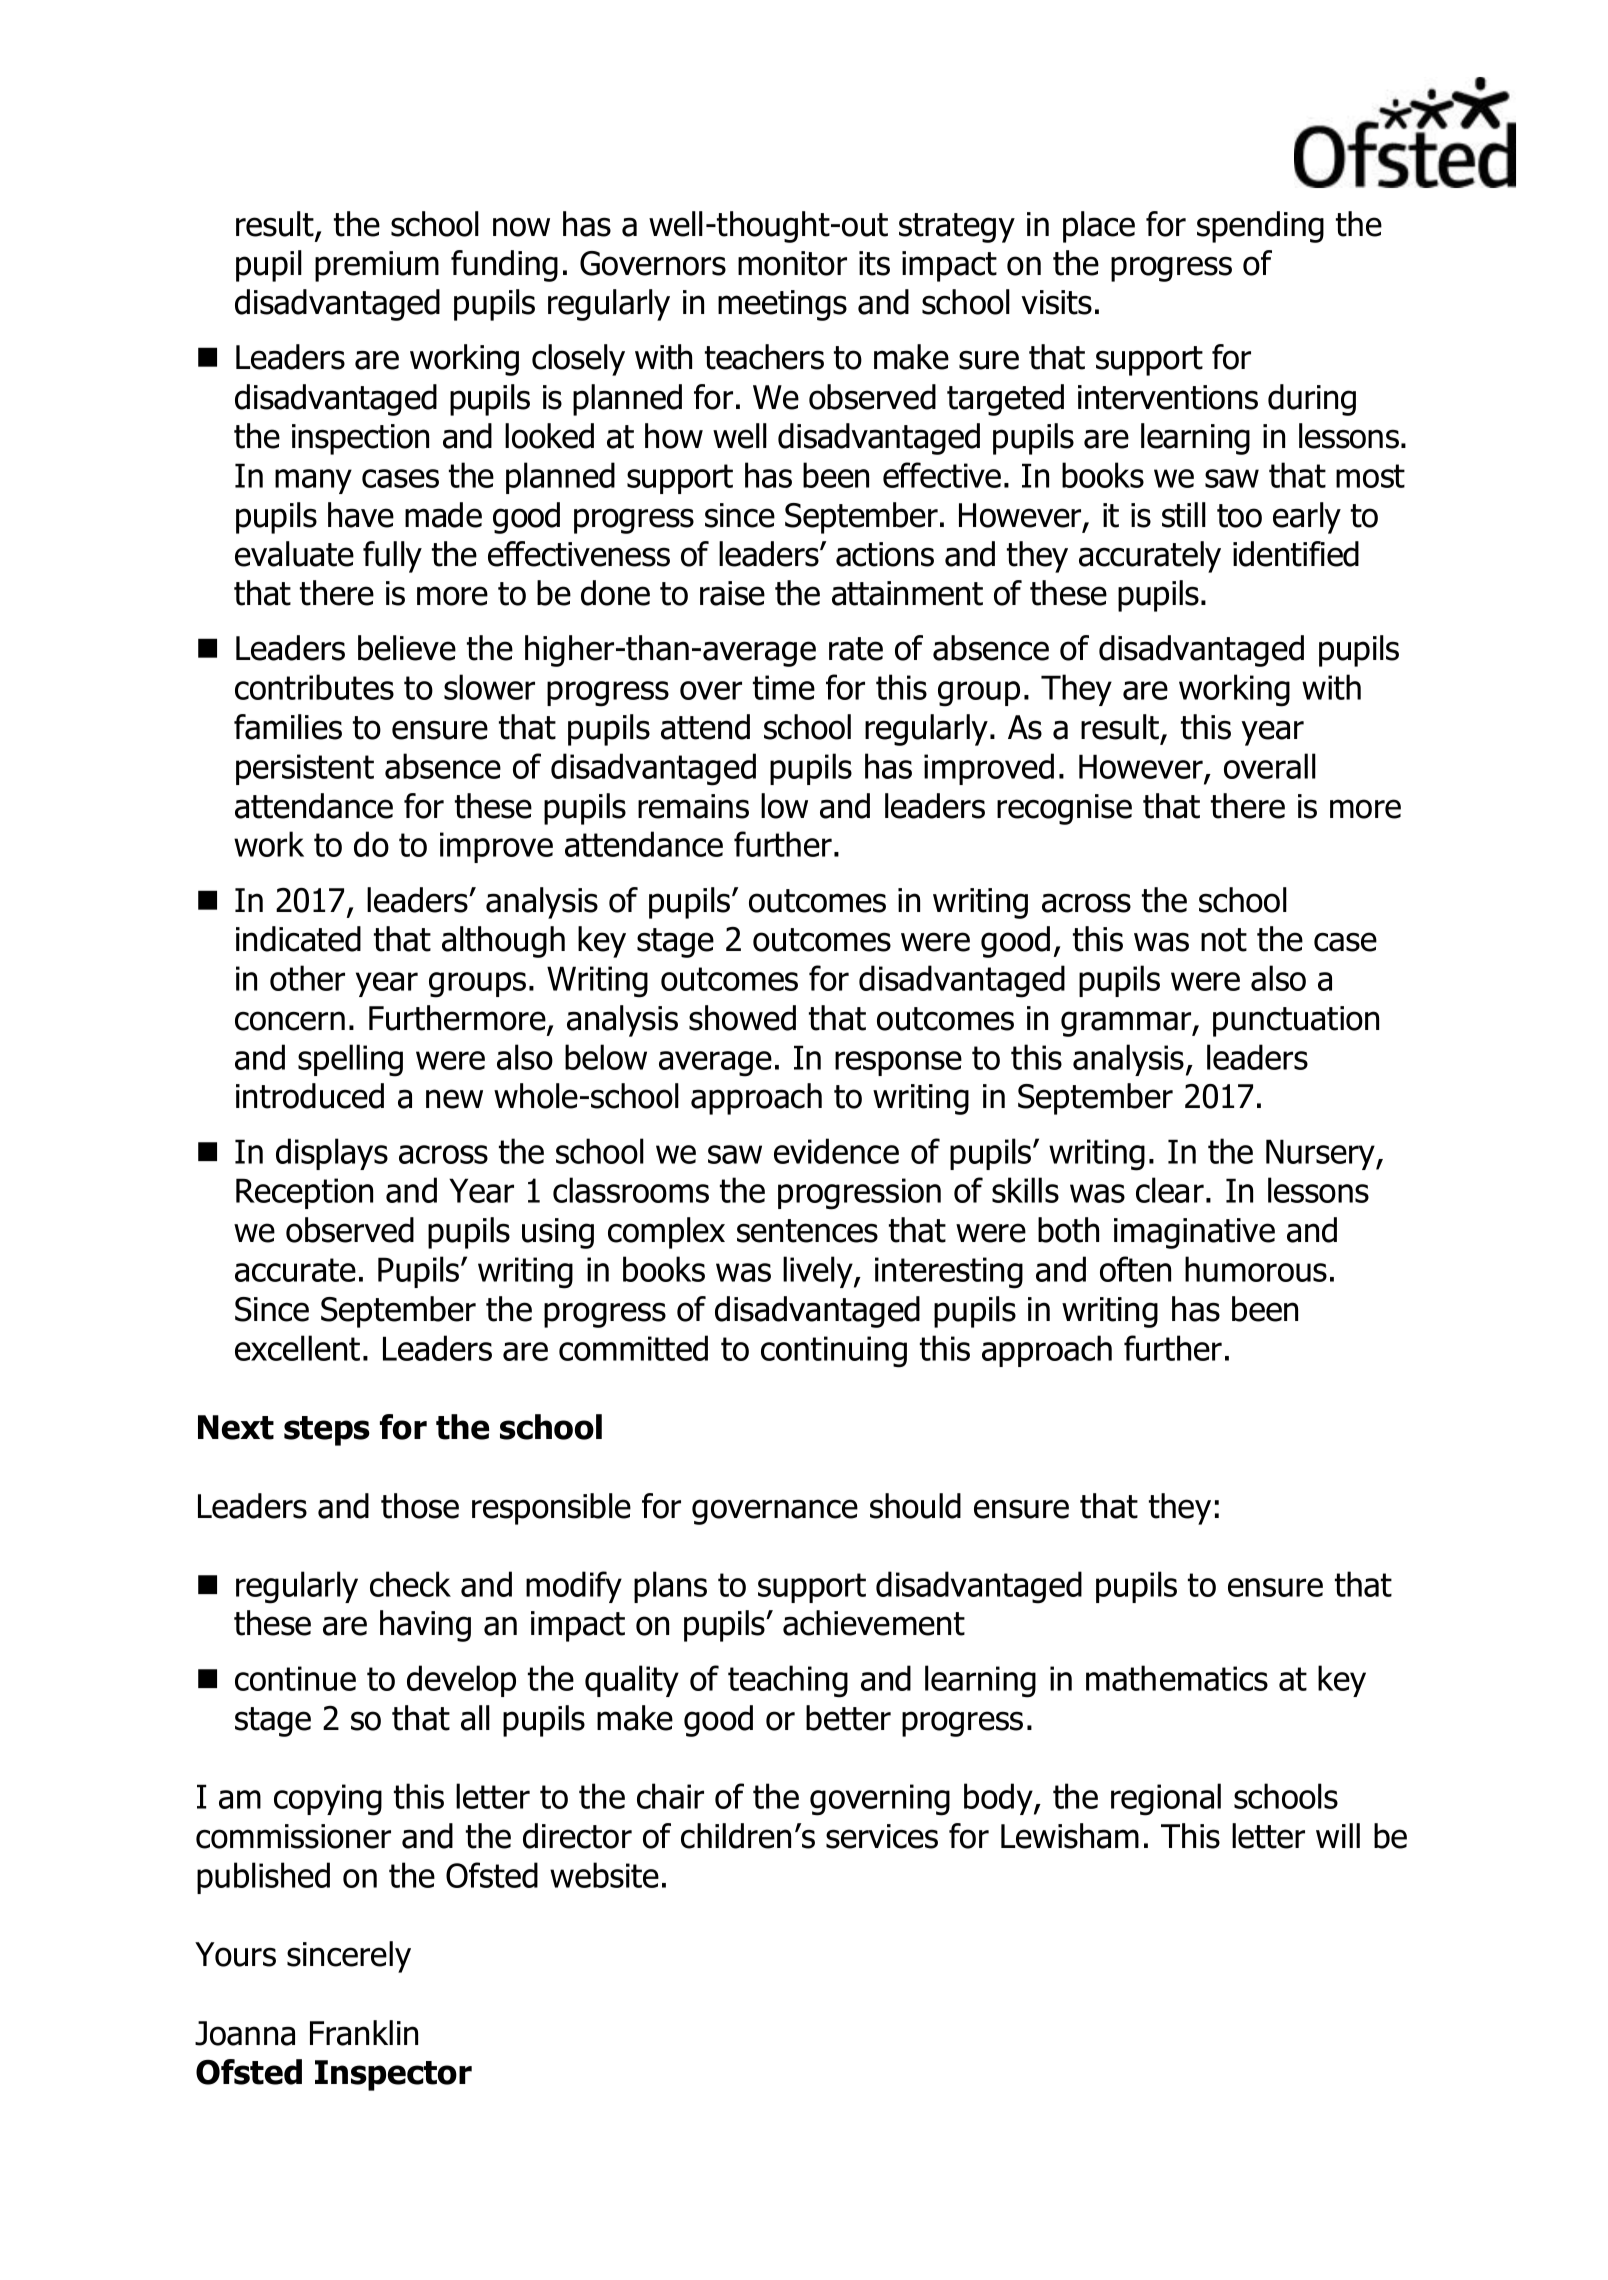 The image size is (1608, 2280). What do you see at coordinates (1260, 227) in the document?
I see `spending` at bounding box center [1260, 227].
